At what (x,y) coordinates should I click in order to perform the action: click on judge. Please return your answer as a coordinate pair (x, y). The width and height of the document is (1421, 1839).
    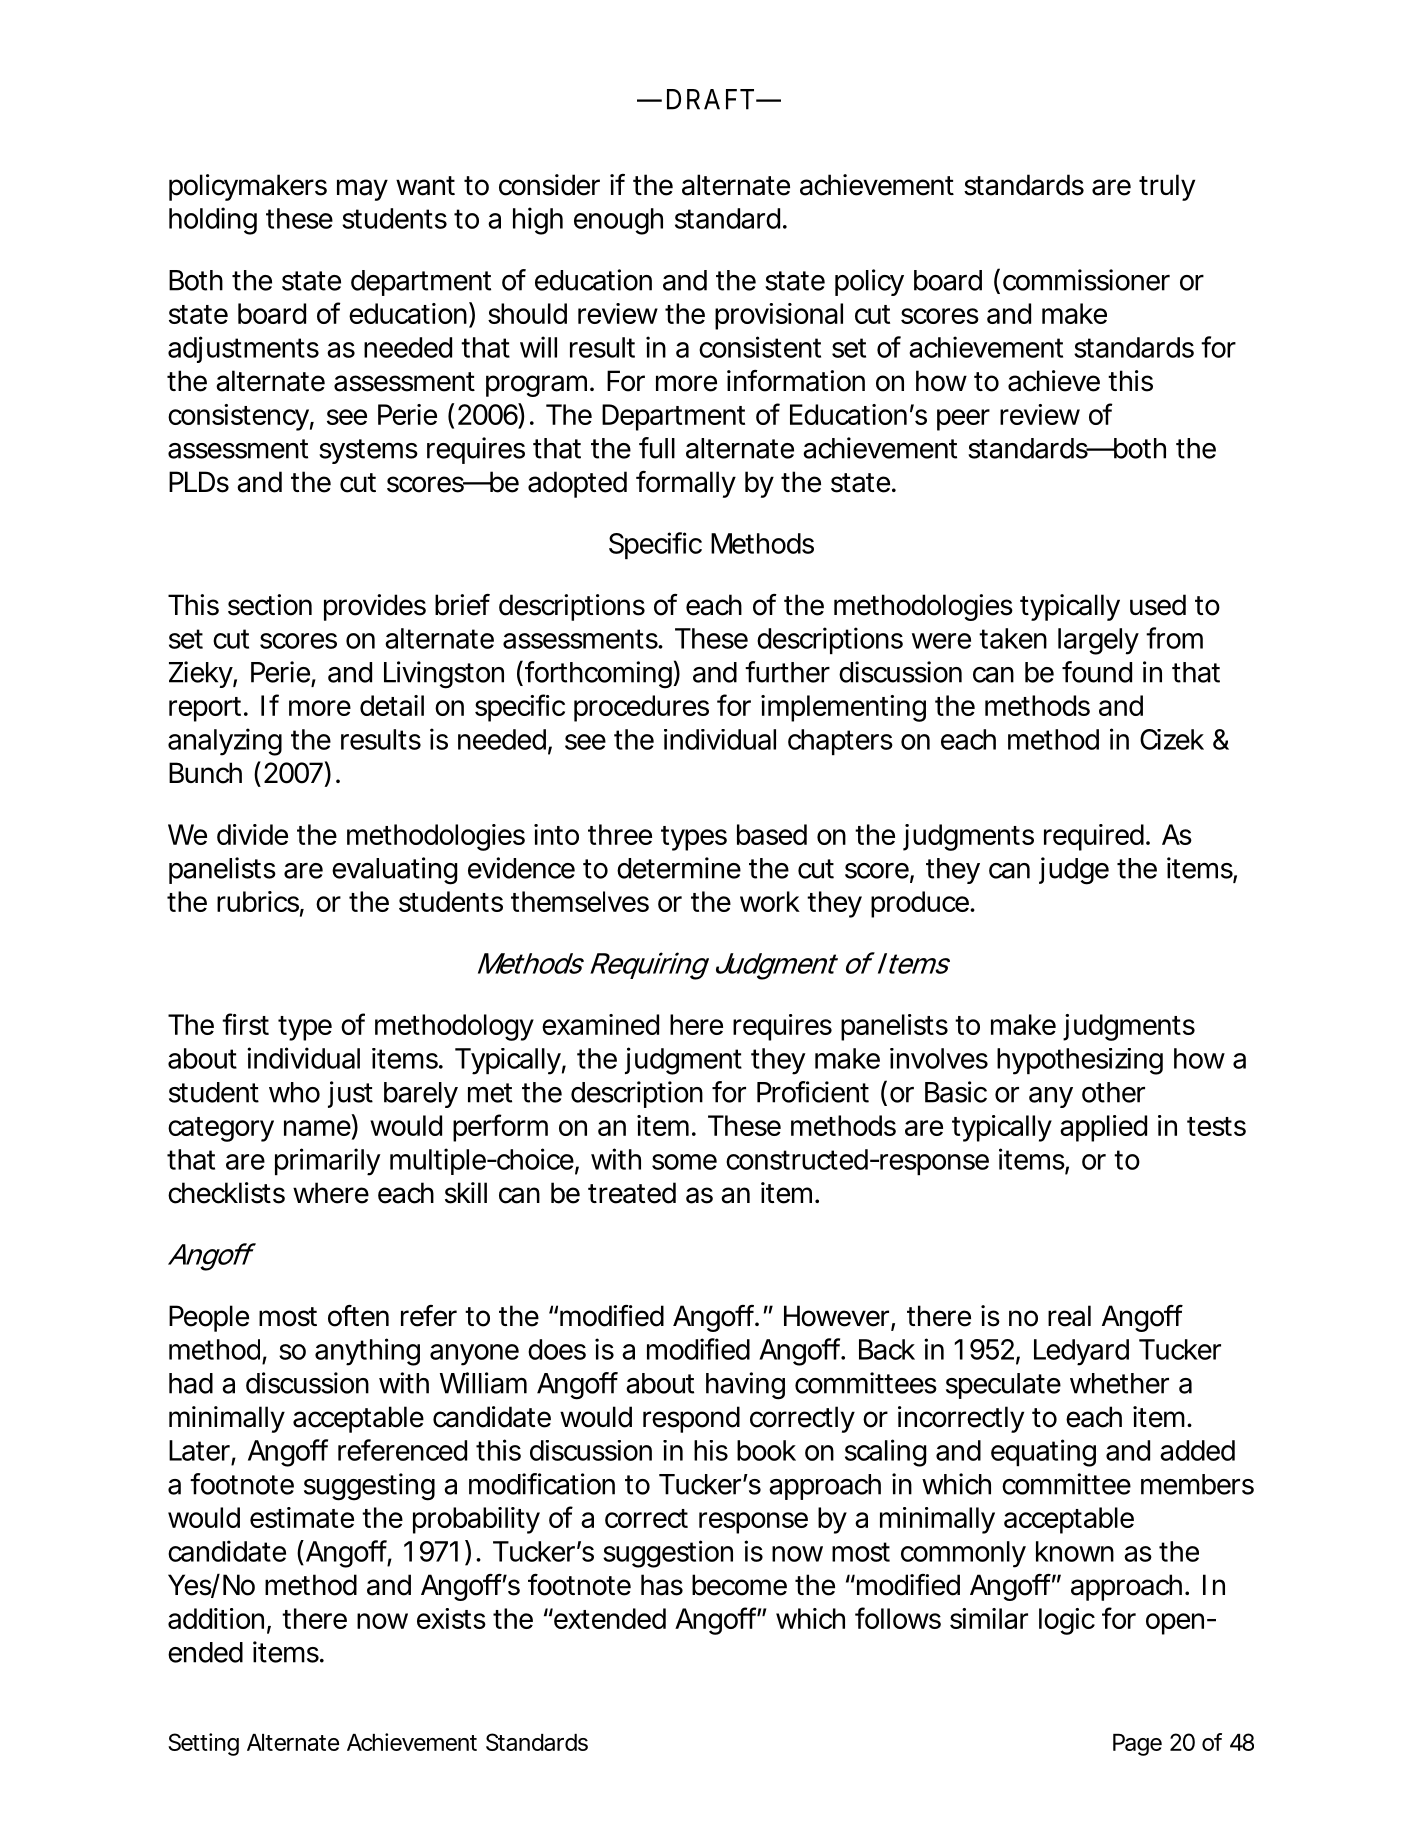
    Looking at the image, I should click on (1074, 871).
